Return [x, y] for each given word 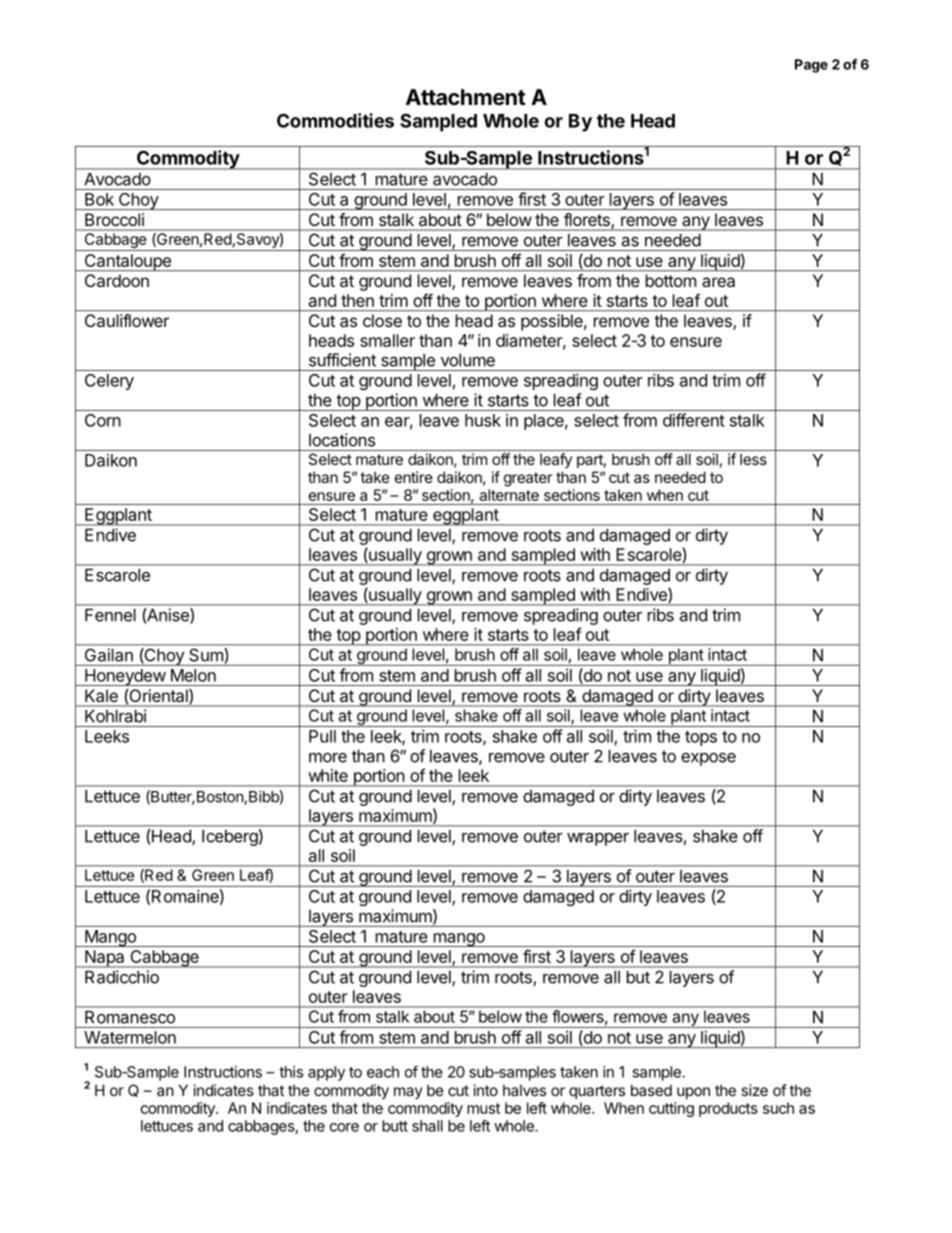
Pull [322, 736]
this [291, 1072]
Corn [103, 420]
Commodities [335, 120]
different [694, 420]
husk [483, 420]
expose [708, 759]
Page [811, 66]
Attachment [466, 97]
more [328, 757]
